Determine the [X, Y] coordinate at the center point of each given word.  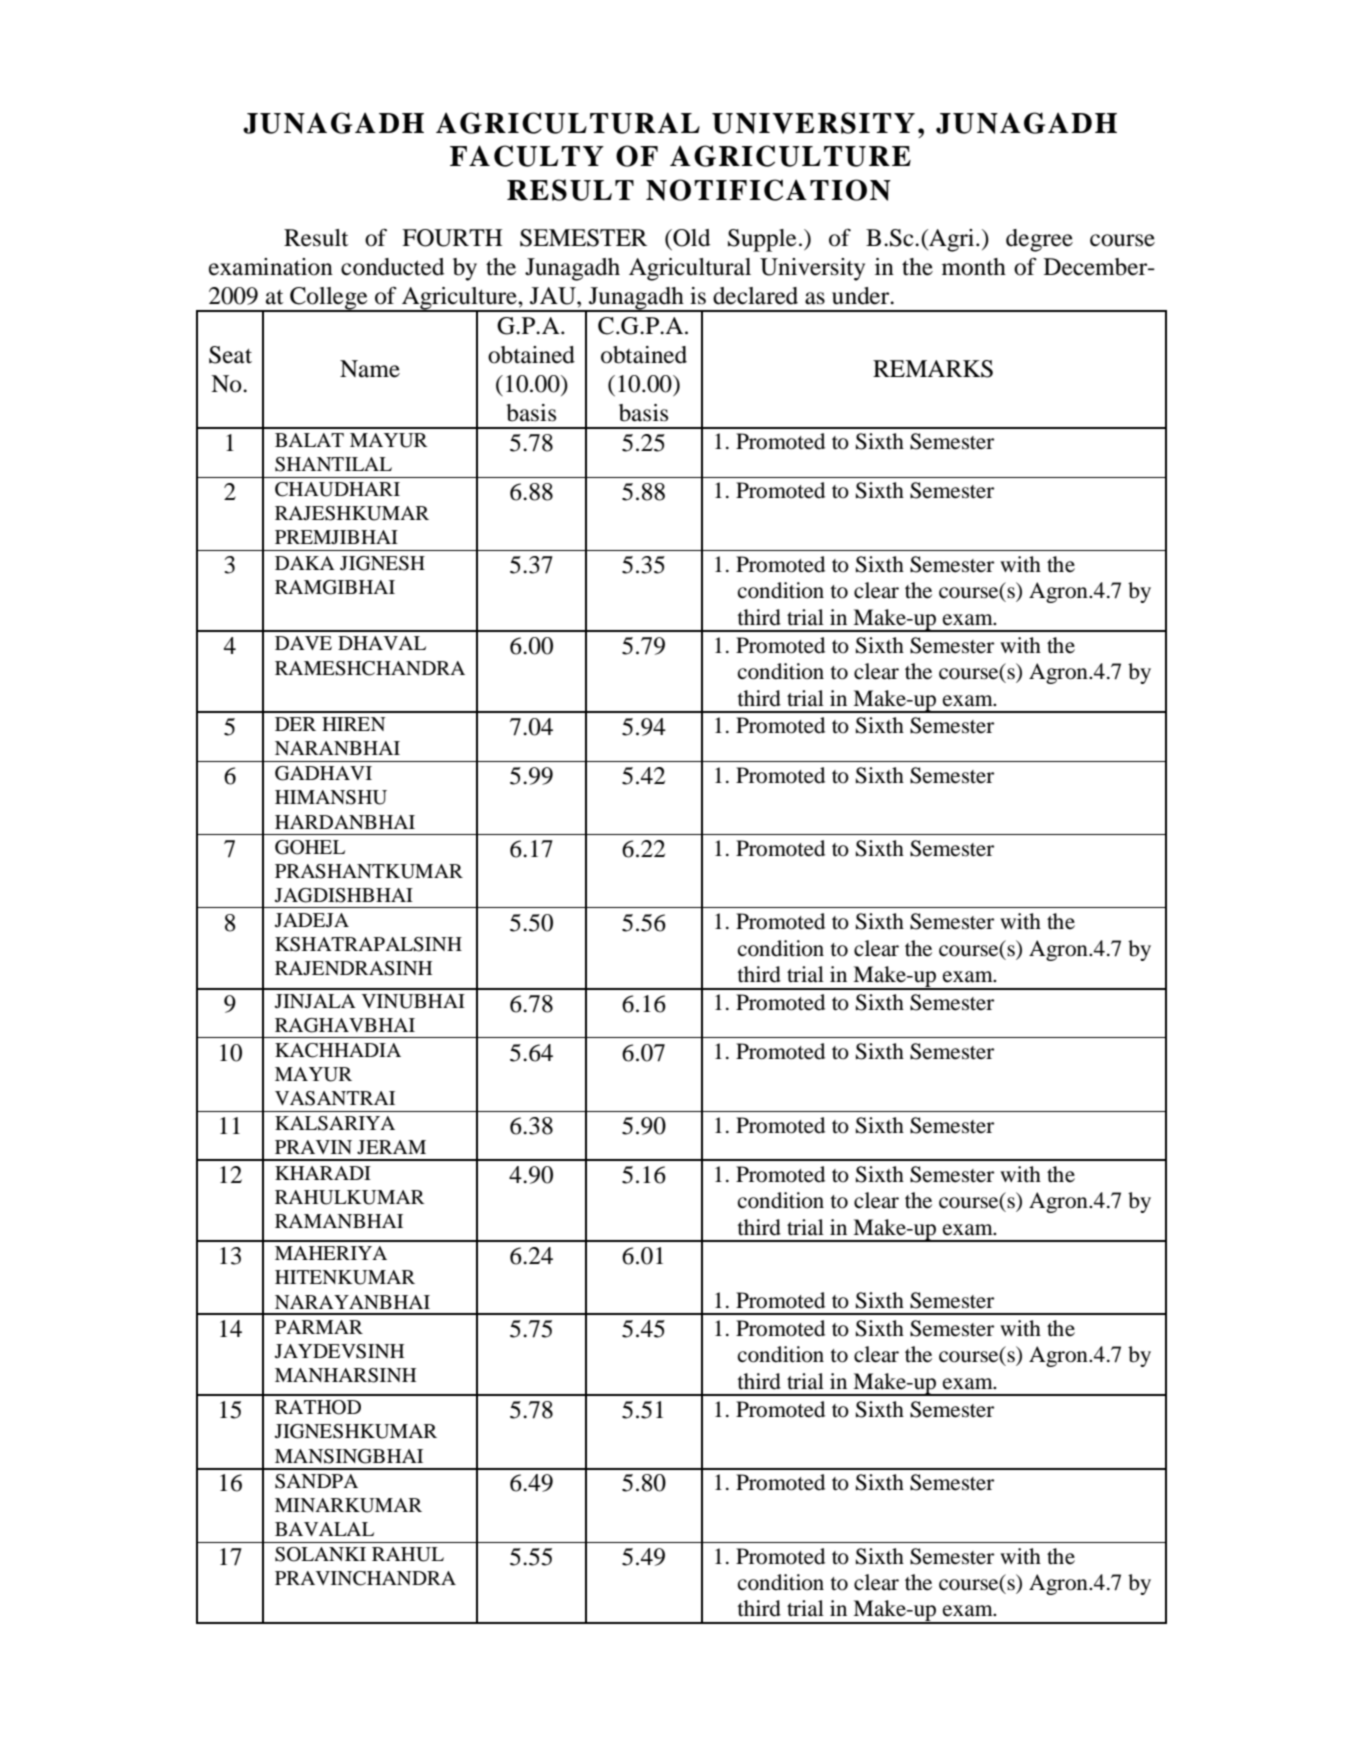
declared [755, 296]
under [862, 296]
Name [370, 369]
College [329, 299]
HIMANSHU [331, 797]
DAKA [305, 563]
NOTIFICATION [768, 190]
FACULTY [527, 156]
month [974, 267]
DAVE [303, 643]
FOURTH [452, 238]
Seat [230, 355]
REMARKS [933, 369]
